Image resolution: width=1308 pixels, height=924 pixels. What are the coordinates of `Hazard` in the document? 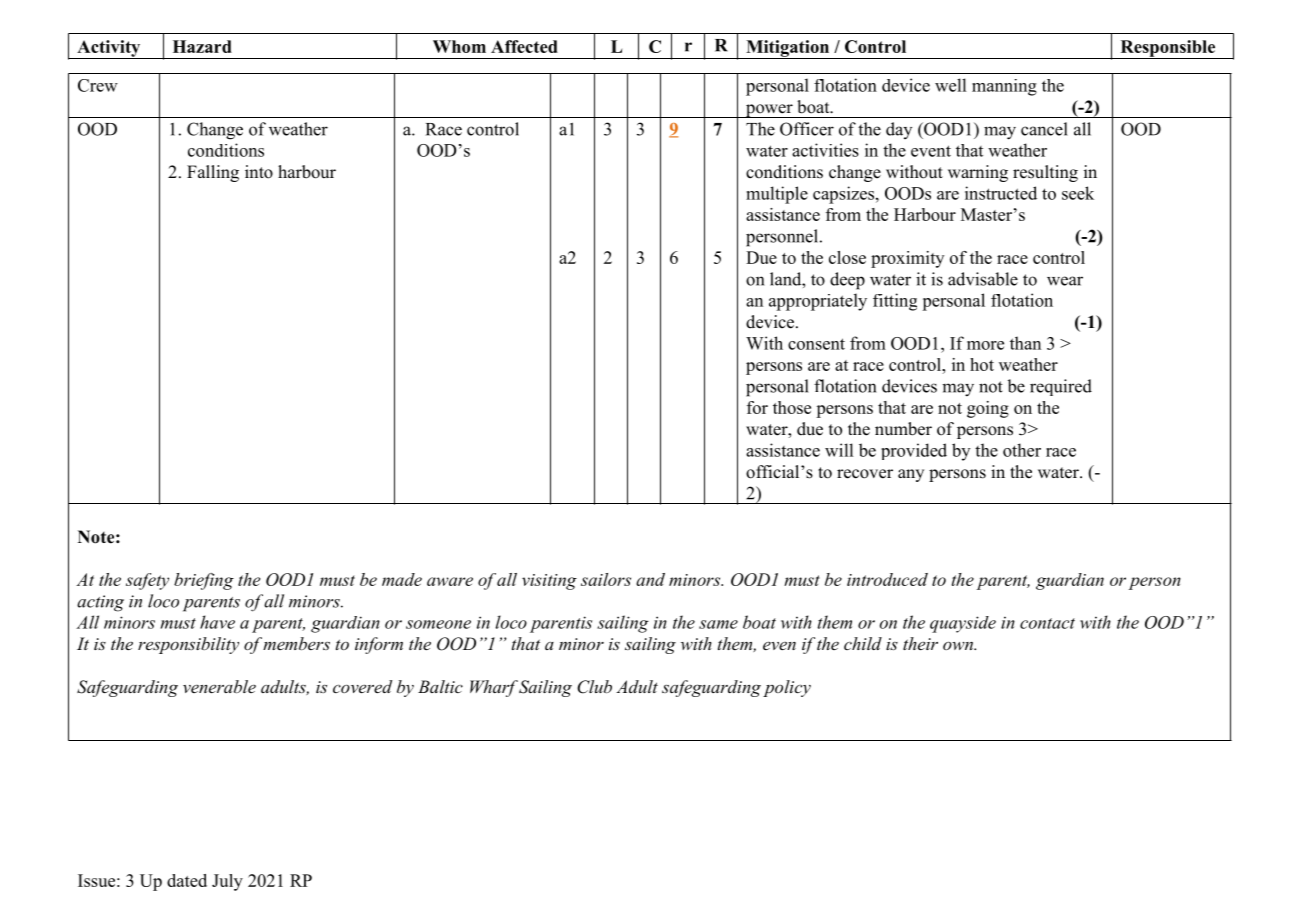 It's located at (202, 46).
